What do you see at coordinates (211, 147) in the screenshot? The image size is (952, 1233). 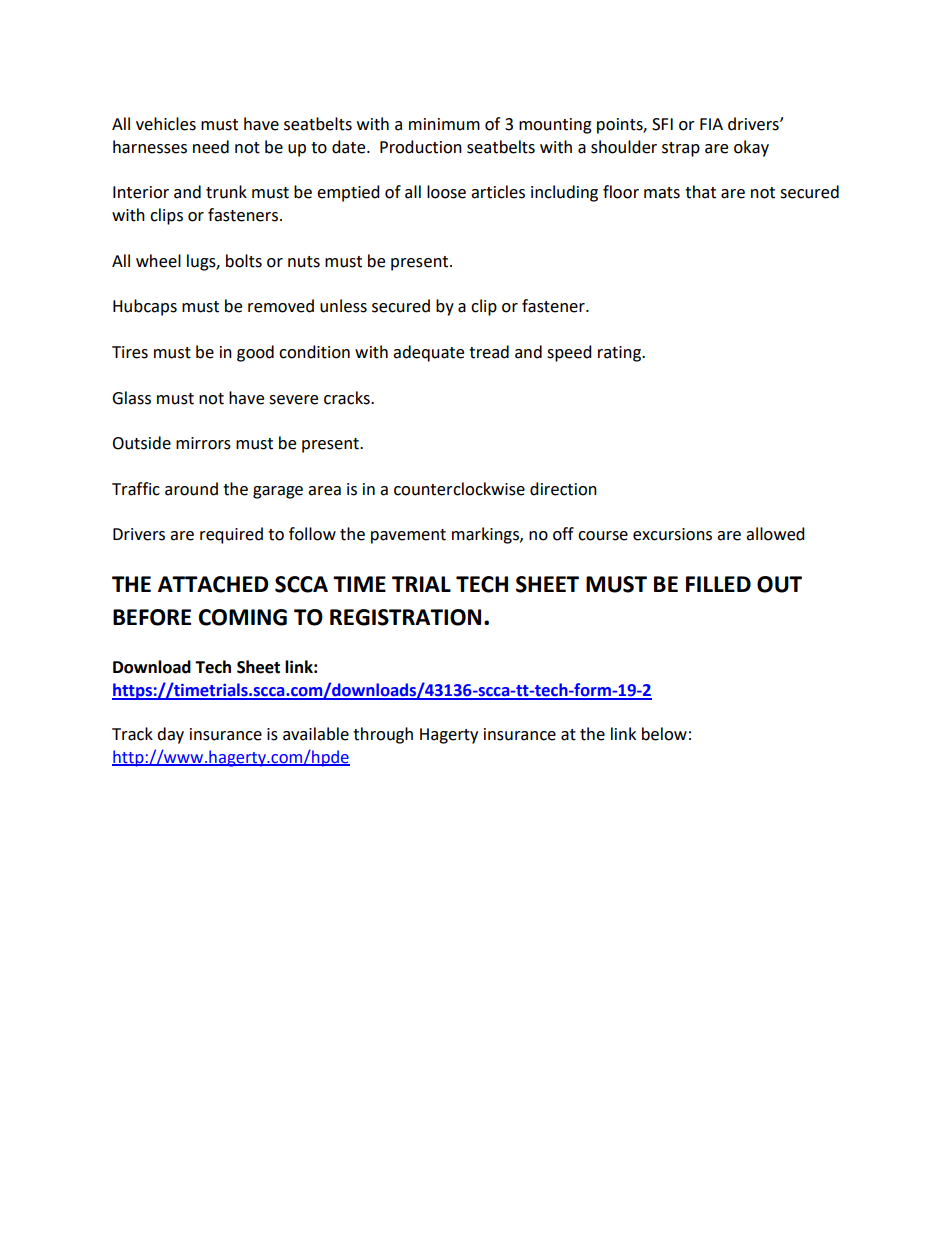 I see `need` at bounding box center [211, 147].
